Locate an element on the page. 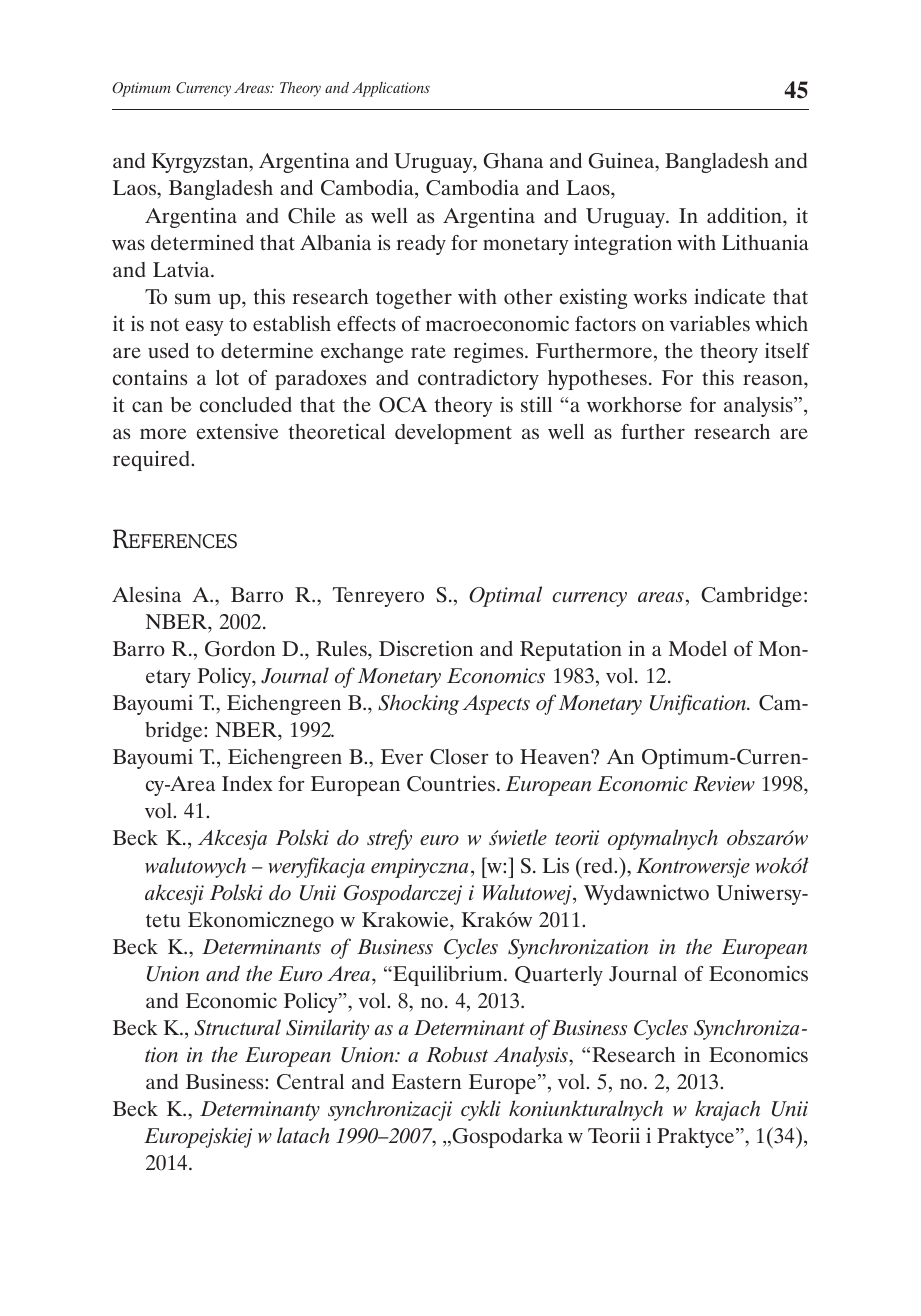 This page has height=1316, width=921. Quarterly is located at coordinates (559, 976).
